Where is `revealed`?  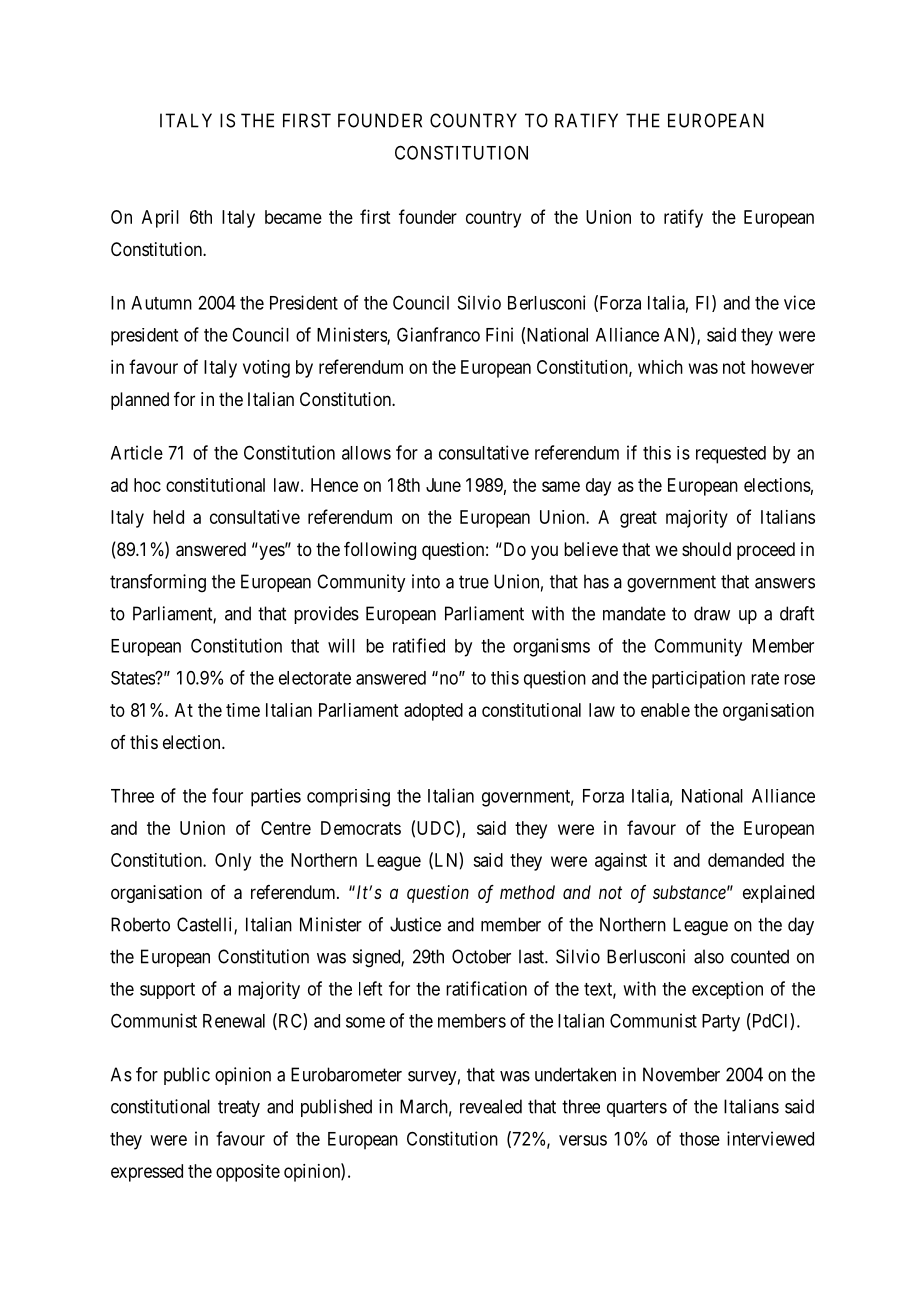
revealed is located at coordinates (491, 1106).
